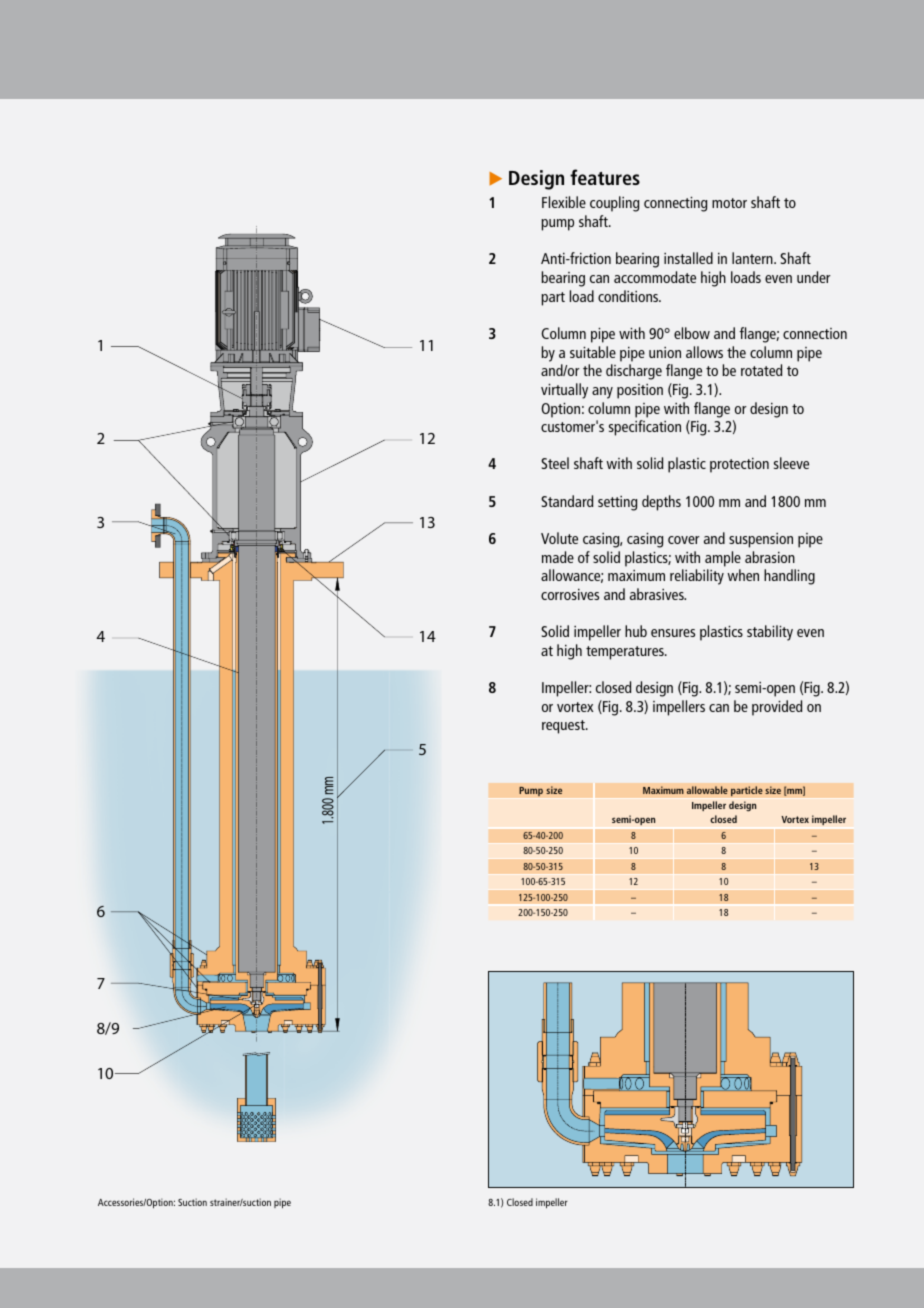 The height and width of the document is (1308, 924). What do you see at coordinates (564, 202) in the document?
I see `Flexible` at bounding box center [564, 202].
